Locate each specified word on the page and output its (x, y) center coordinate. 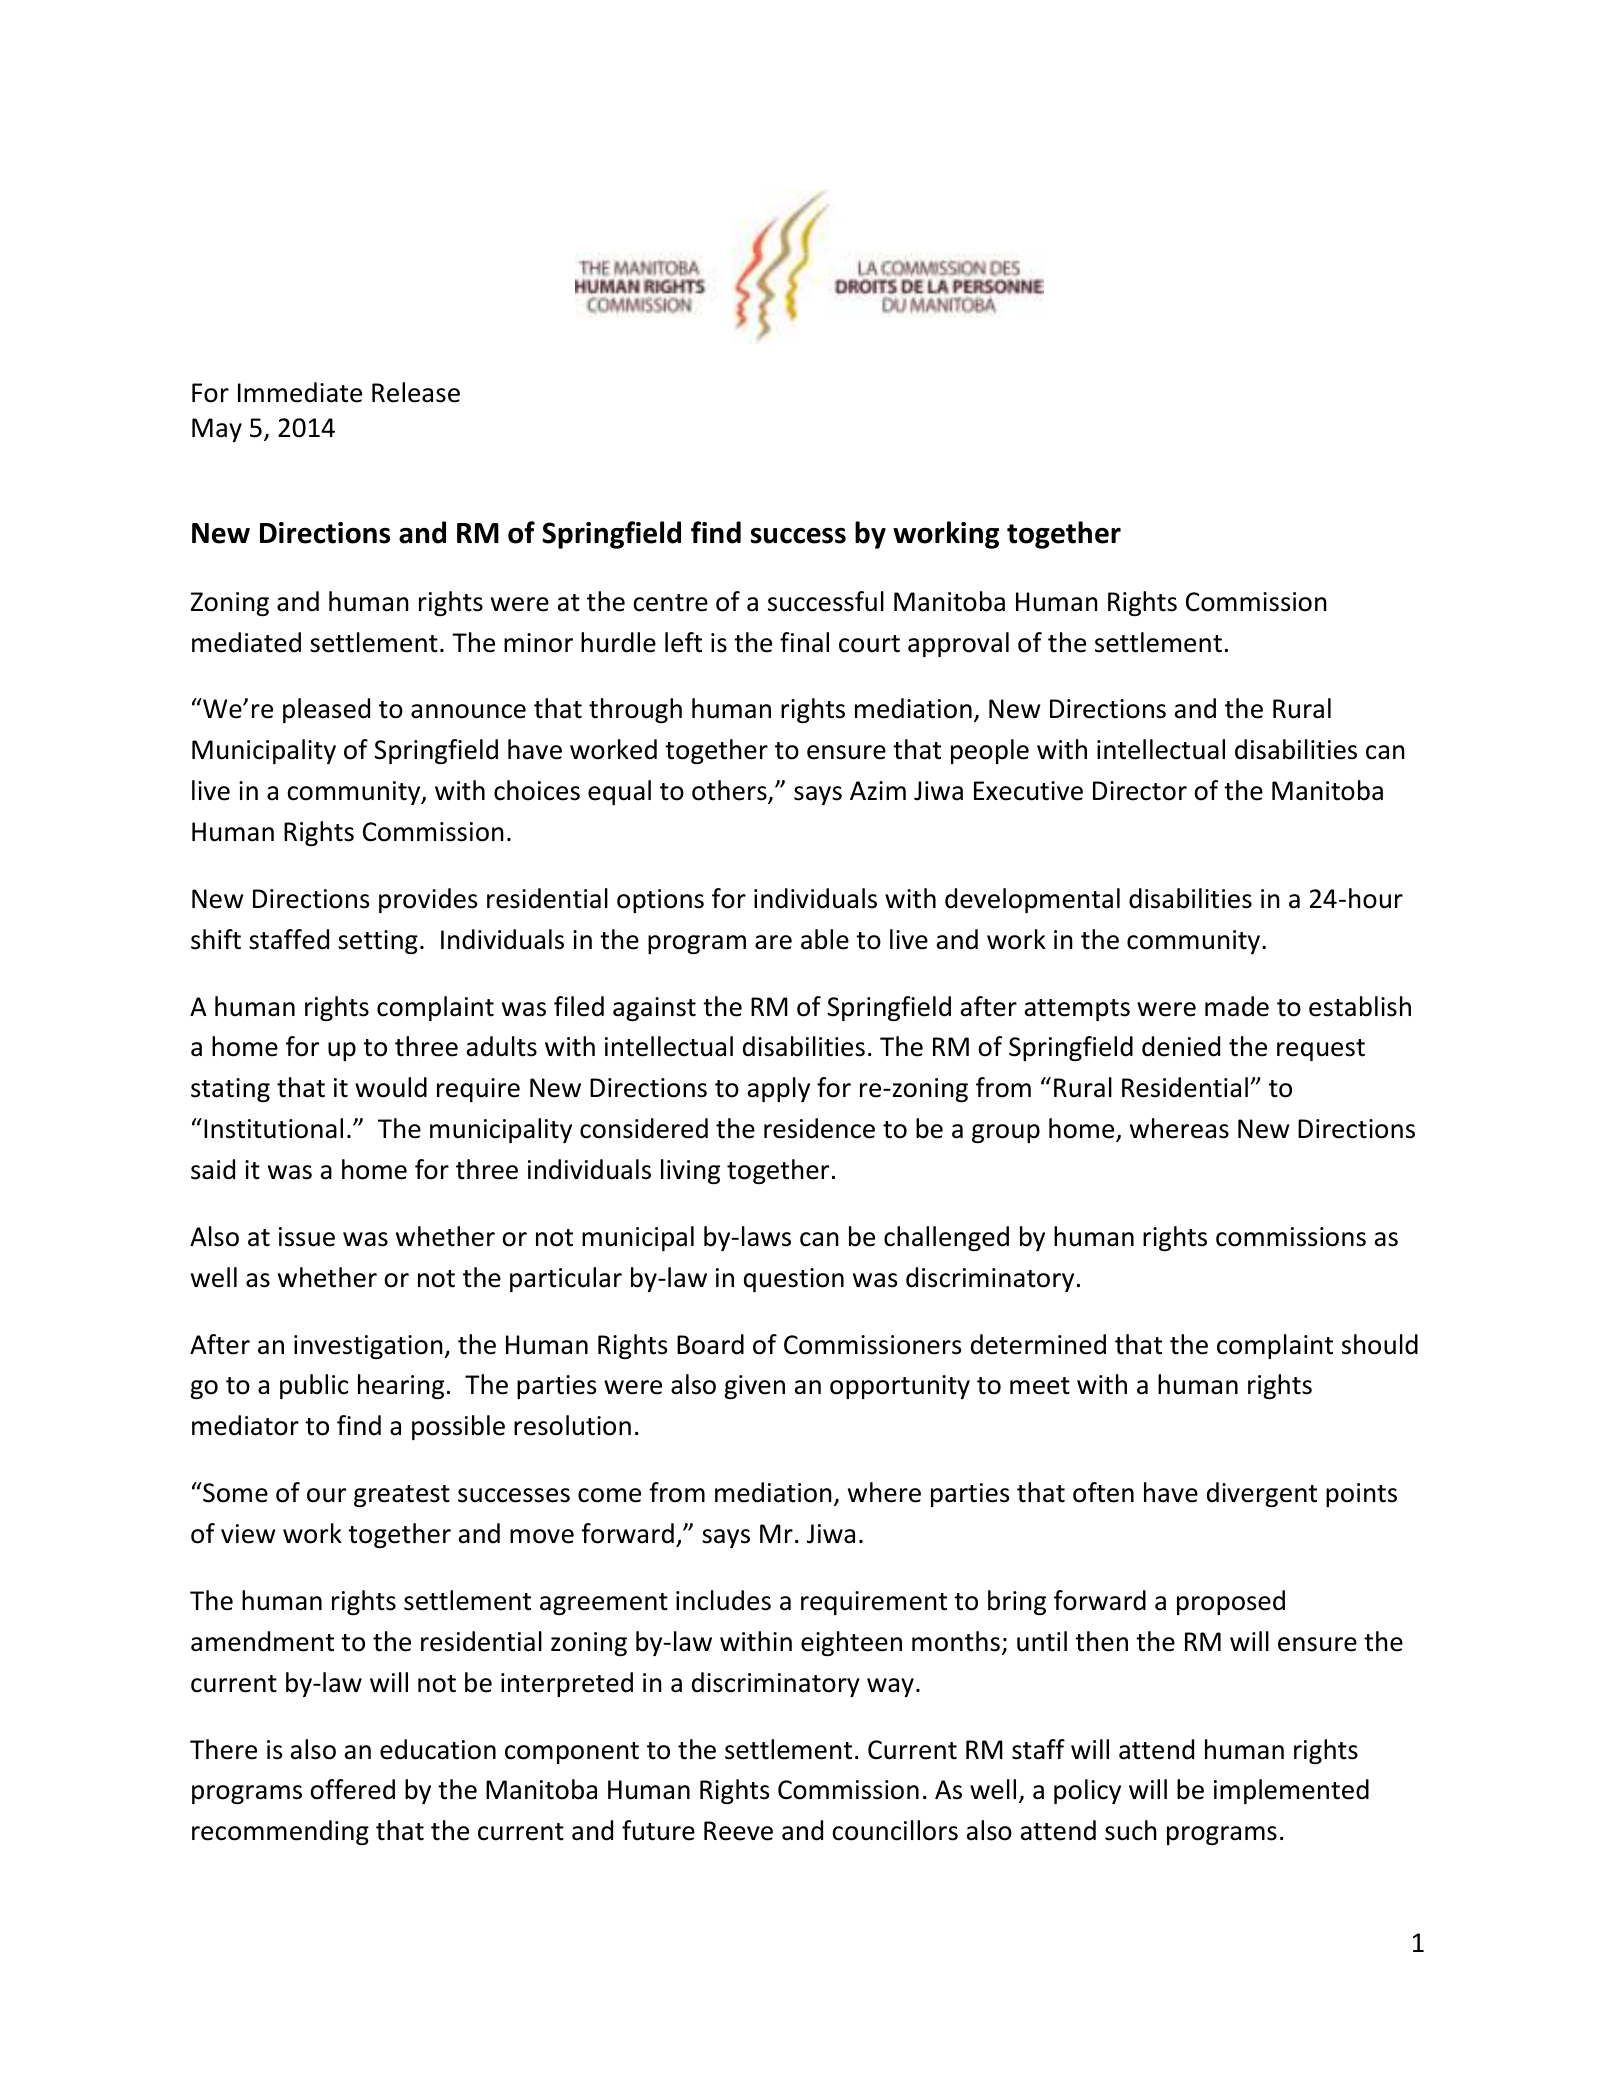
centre (670, 603)
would (391, 1087)
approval (958, 644)
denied (1181, 1046)
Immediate (300, 392)
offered (352, 1789)
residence (819, 1128)
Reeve (738, 1831)
